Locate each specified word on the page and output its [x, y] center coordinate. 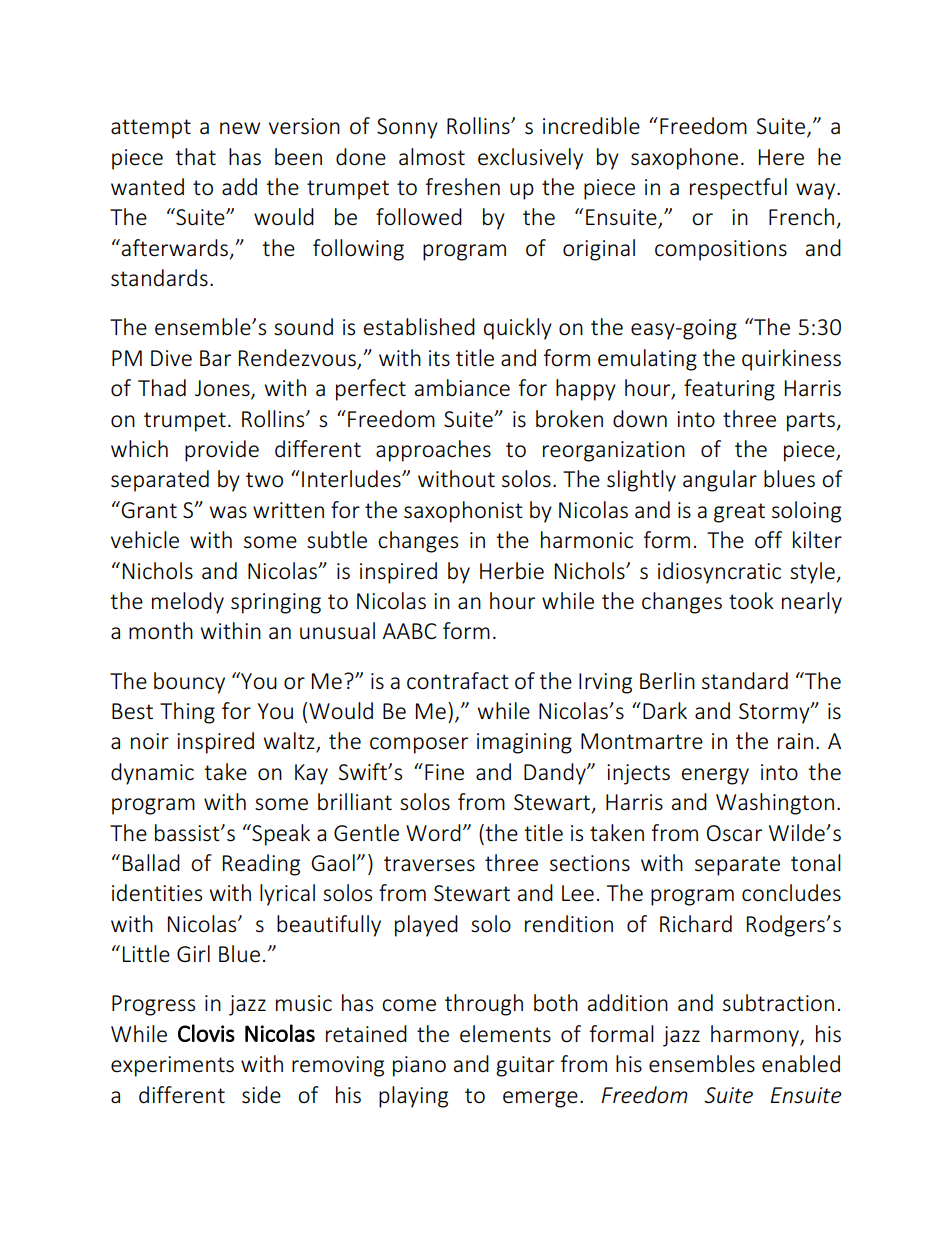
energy [715, 776]
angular [720, 481]
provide [222, 451]
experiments [172, 1066]
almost [432, 157]
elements [505, 1034]
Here [781, 157]
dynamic [152, 774]
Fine [444, 772]
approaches [433, 451]
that [195, 156]
